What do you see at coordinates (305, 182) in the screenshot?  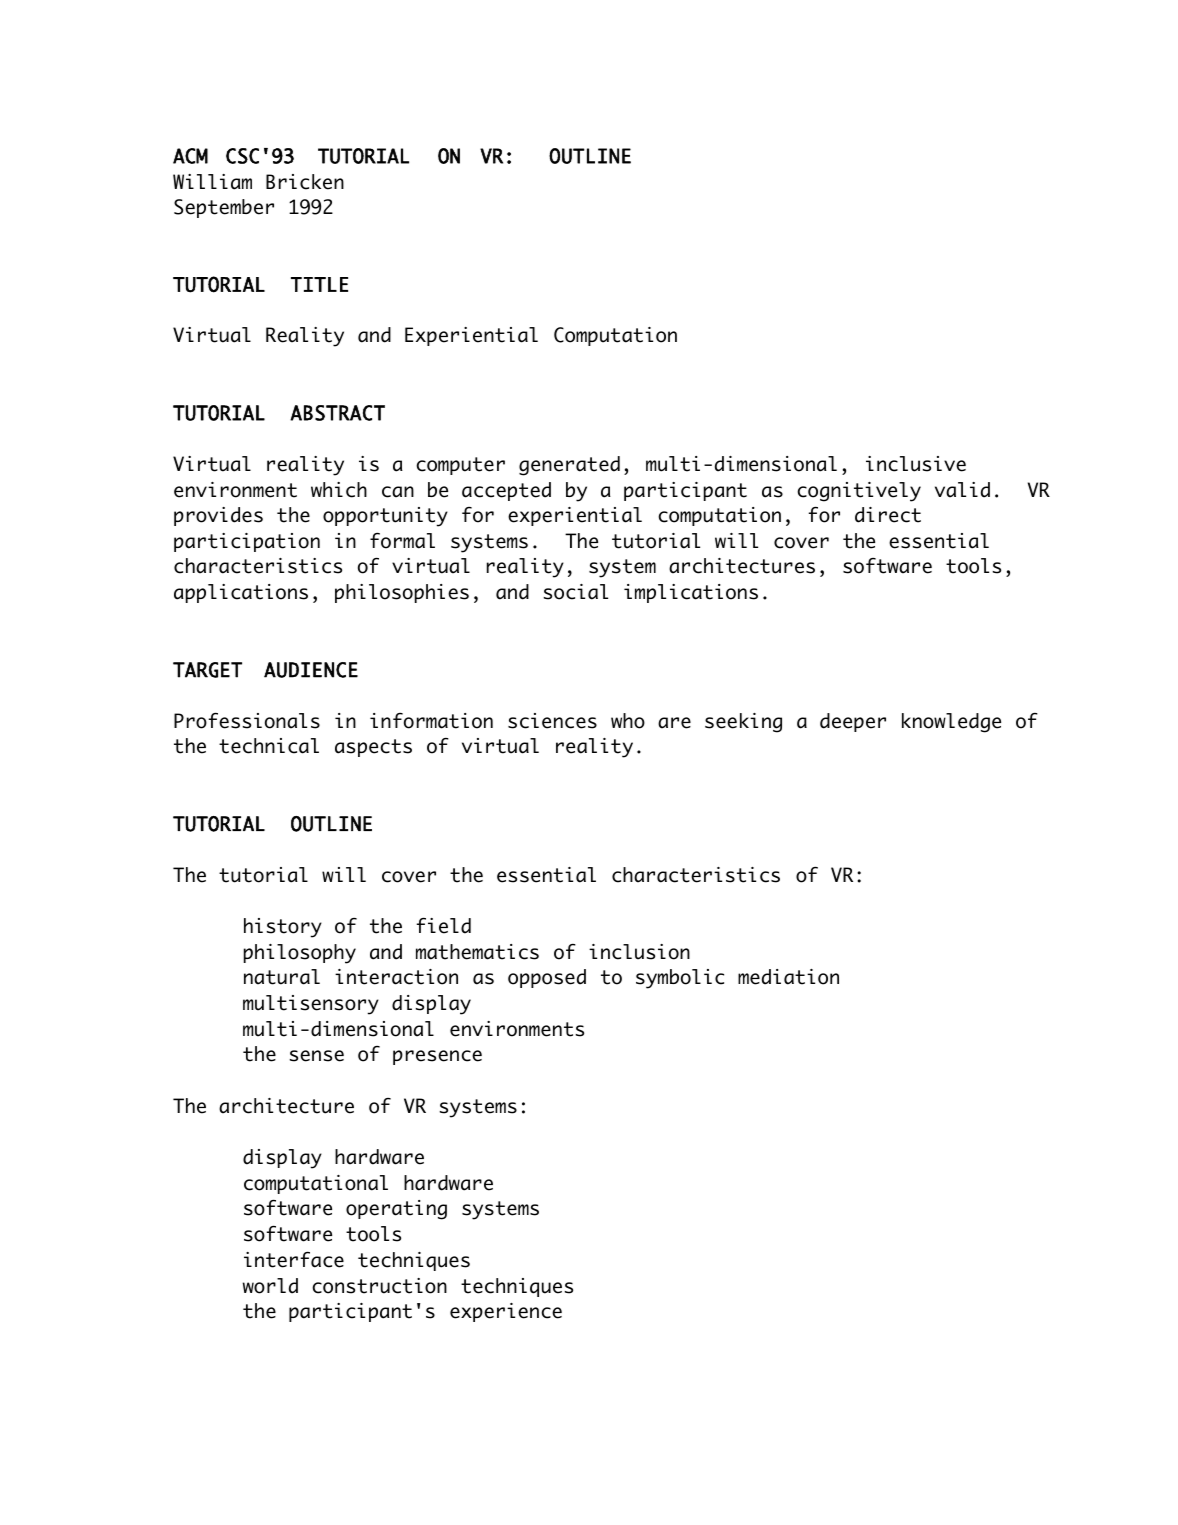 I see `Bricken` at bounding box center [305, 182].
